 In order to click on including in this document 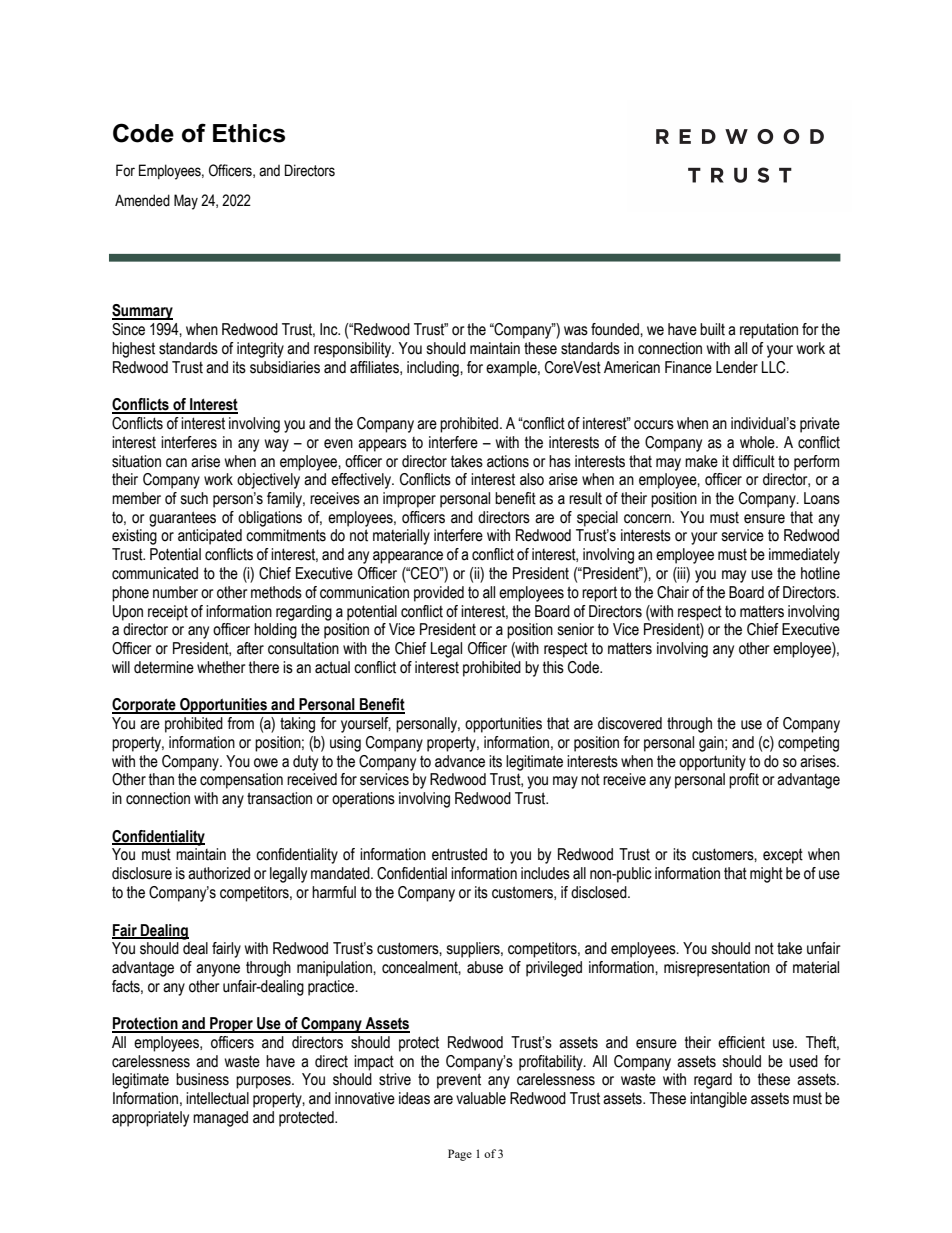, I will do `click(434, 369)`.
